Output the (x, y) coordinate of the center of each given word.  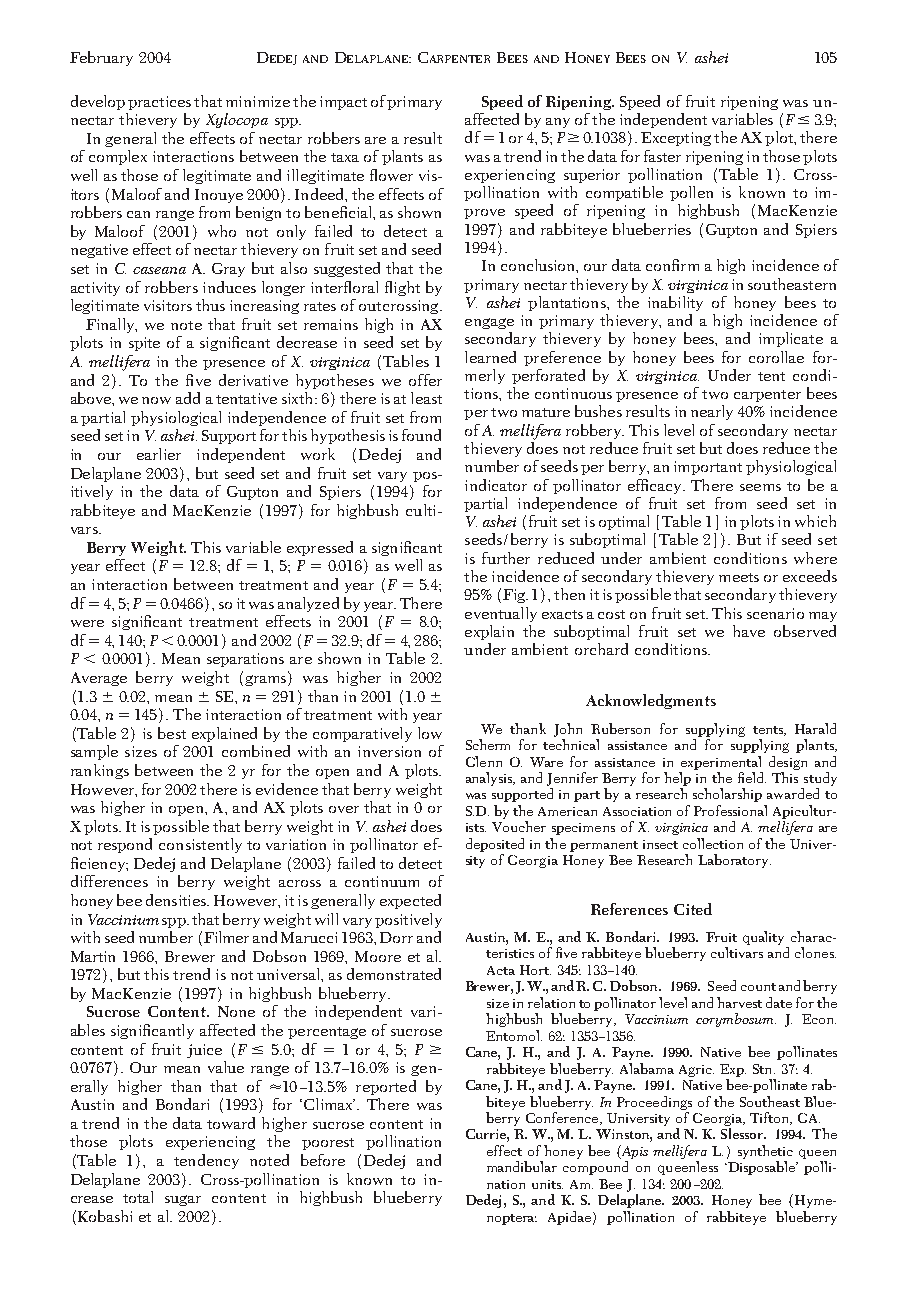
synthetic (765, 1152)
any (558, 123)
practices (159, 103)
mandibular (522, 1166)
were (87, 623)
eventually (501, 614)
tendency (206, 1161)
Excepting (676, 139)
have (749, 631)
